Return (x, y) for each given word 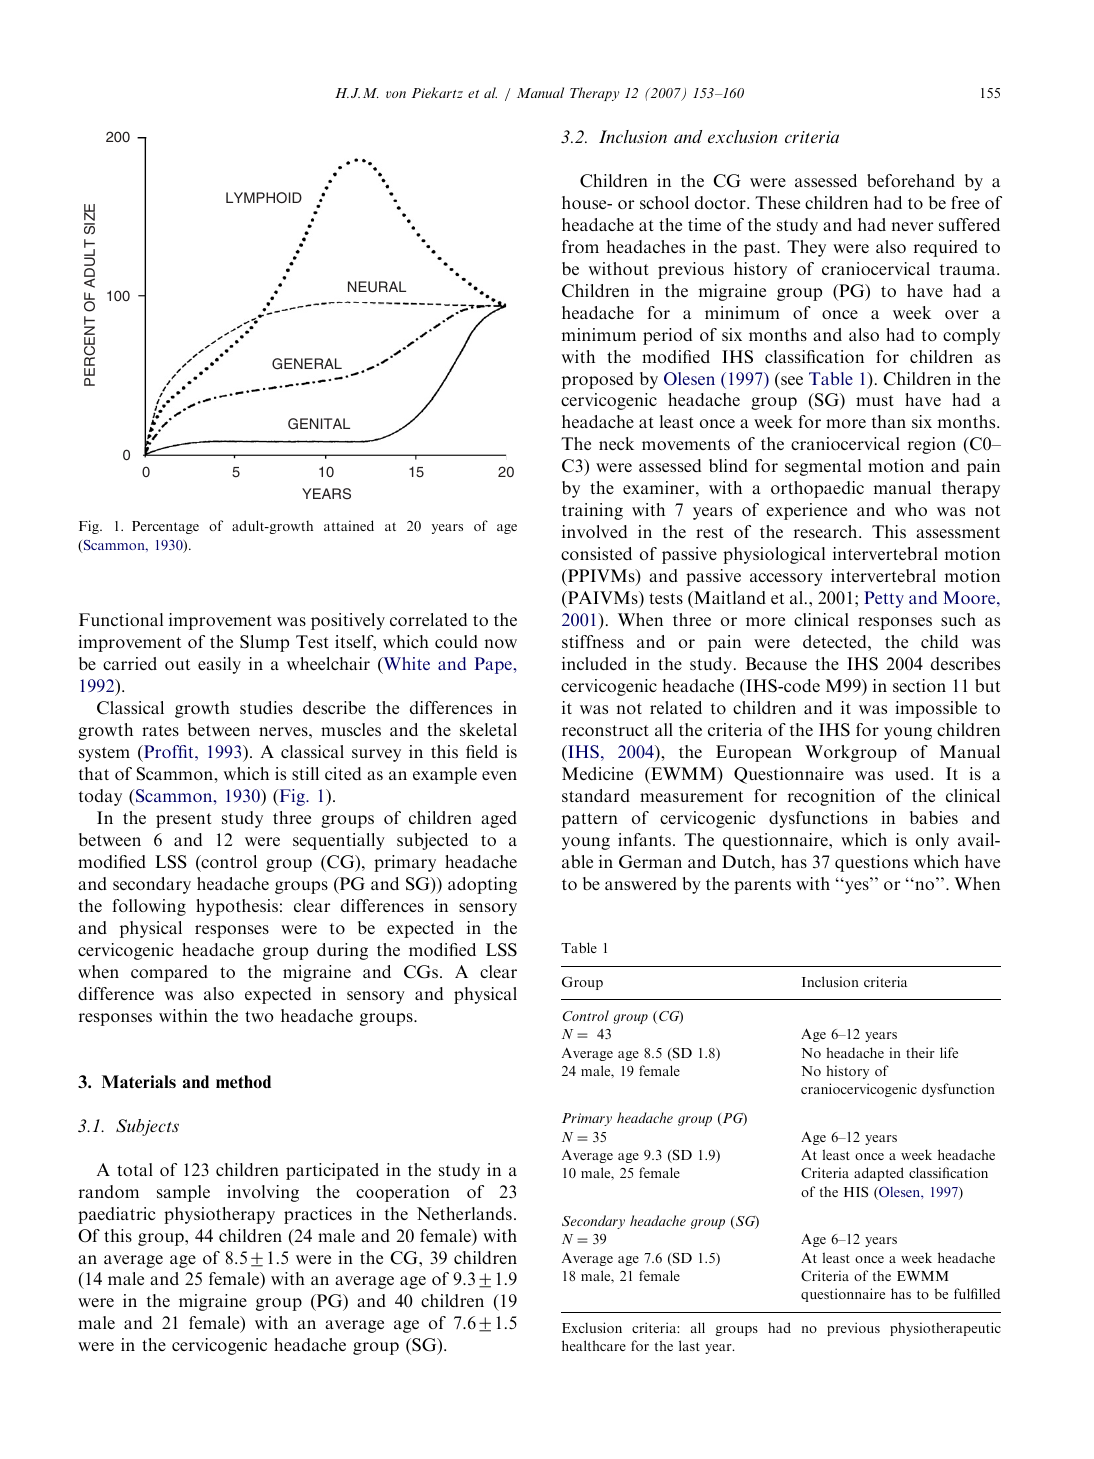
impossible (936, 709)
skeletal (488, 729)
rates (160, 730)
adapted (879, 1174)
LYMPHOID (264, 198)
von (396, 94)
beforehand (911, 180)
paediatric (117, 1215)
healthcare (594, 1345)
